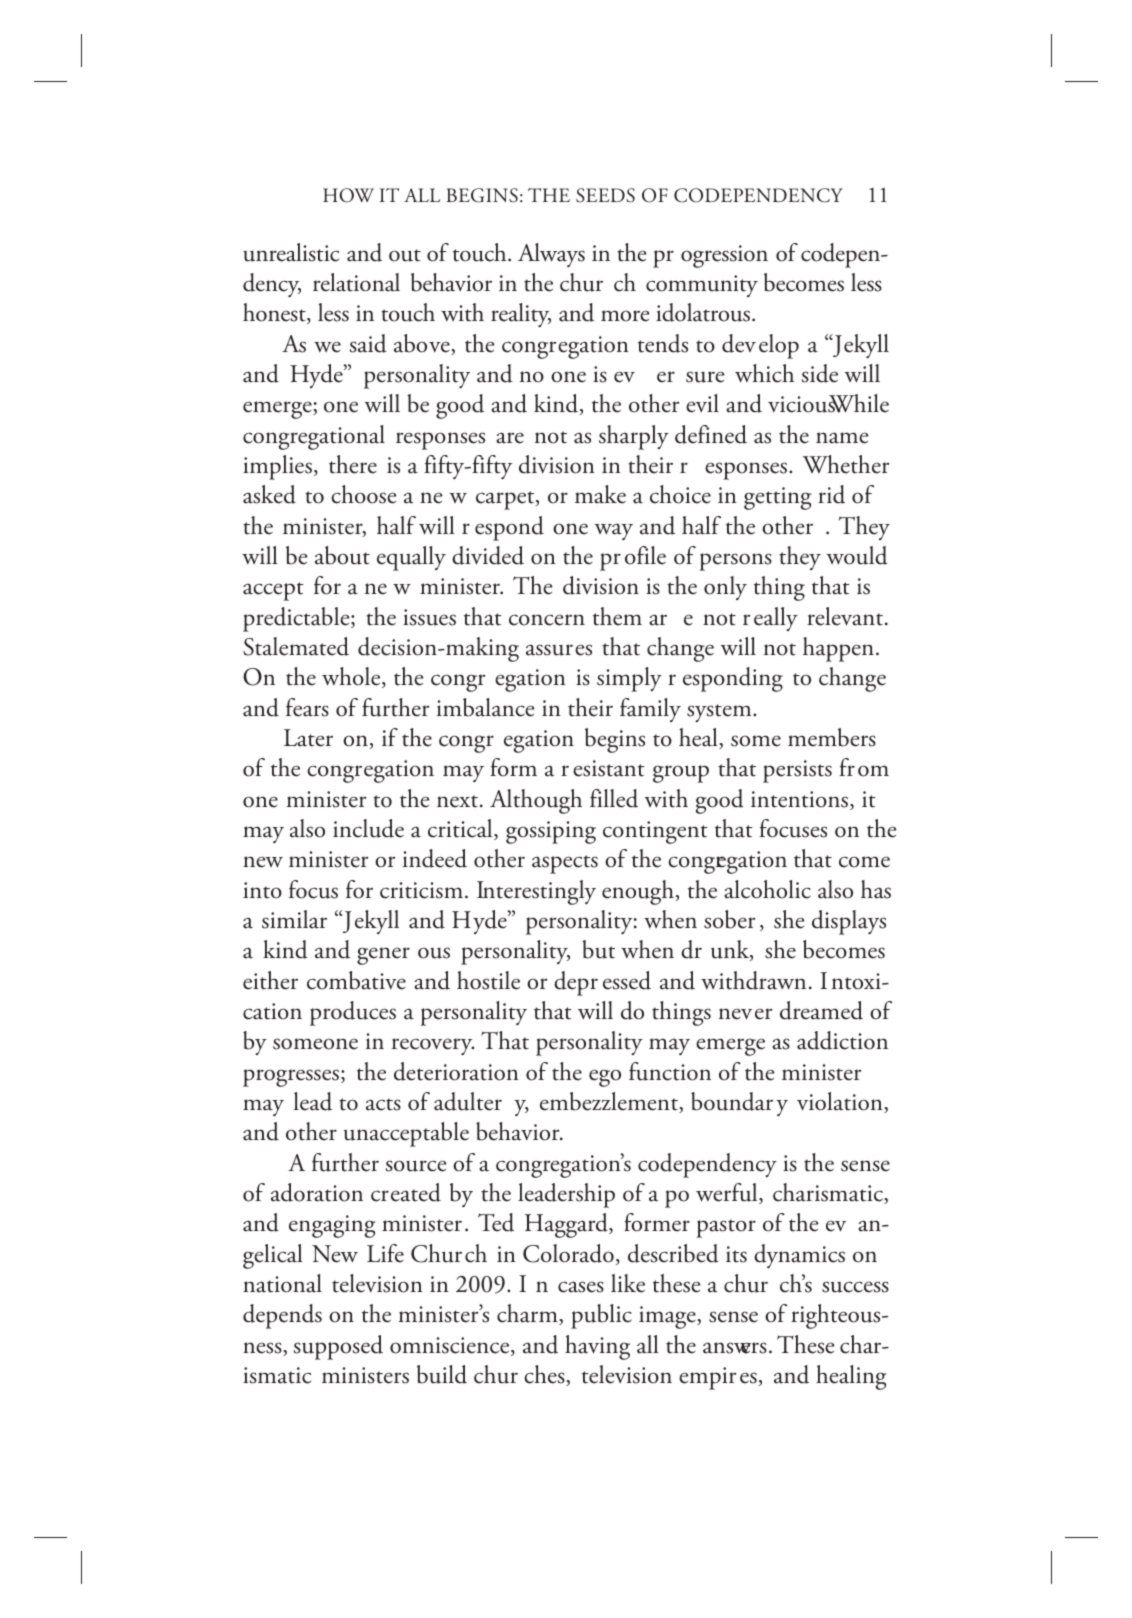 This page has width=1132, height=1618. Describe the element at coordinates (610, 1102) in the page. I see `embezzlement` at that location.
